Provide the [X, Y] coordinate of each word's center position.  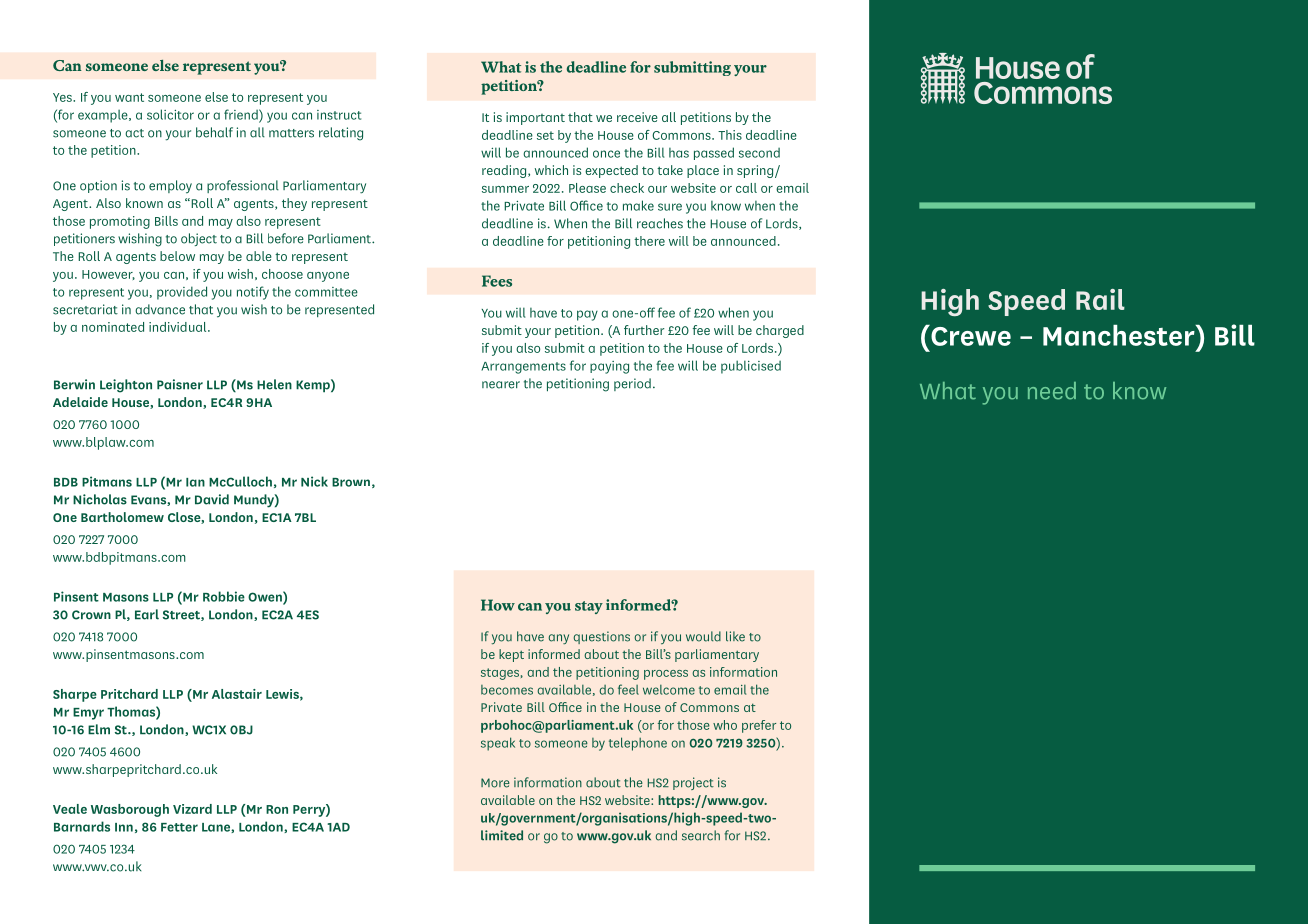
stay [589, 607]
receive [637, 117]
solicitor [170, 114]
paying [609, 367]
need [1052, 391]
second [759, 153]
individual [179, 327]
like [735, 636]
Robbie [224, 596]
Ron [277, 809]
